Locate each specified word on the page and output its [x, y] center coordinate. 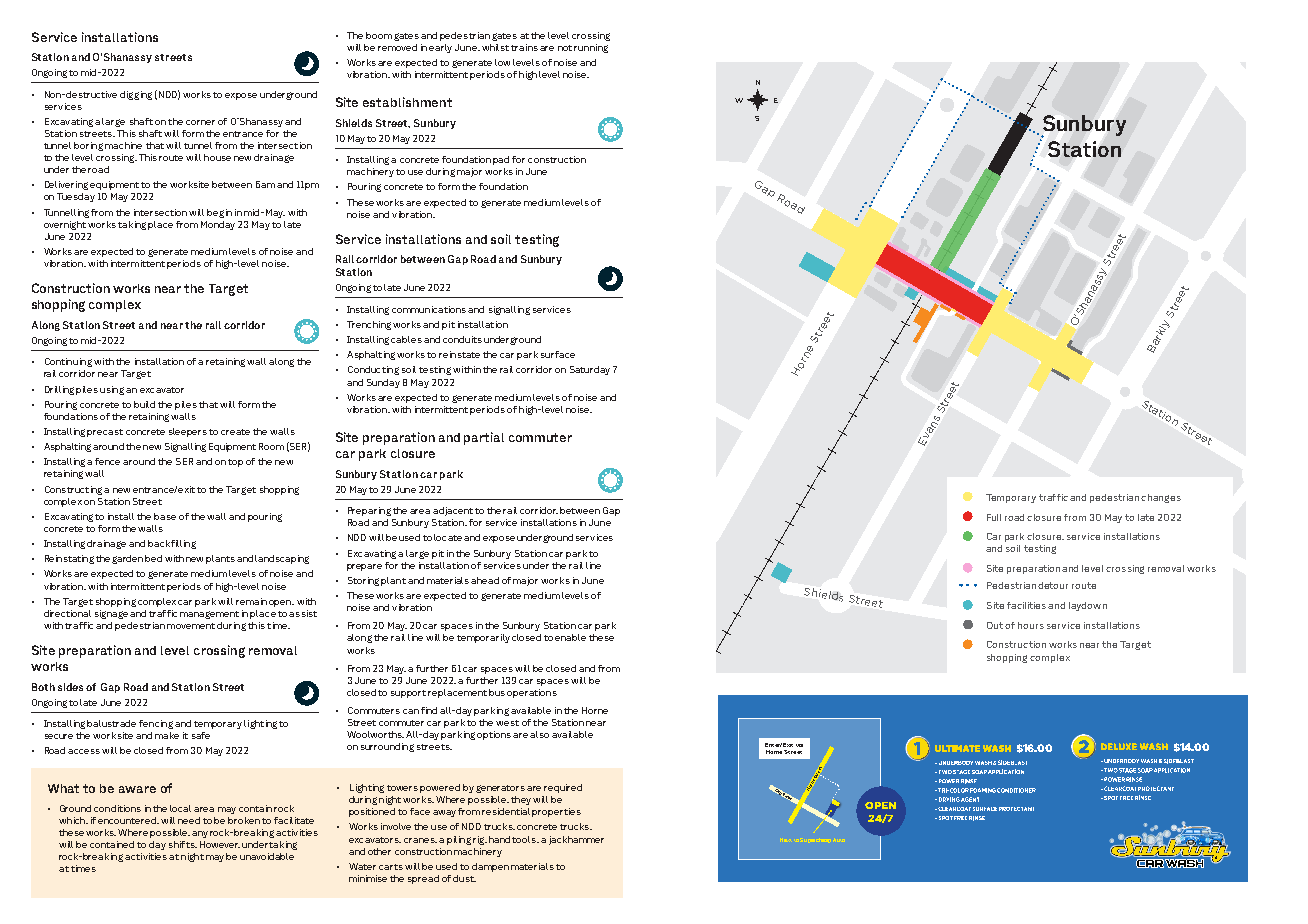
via [799, 745]
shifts [183, 844]
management [209, 615]
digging [136, 95]
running [591, 48]
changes [1161, 498]
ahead [485, 580]
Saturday [590, 370]
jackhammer [576, 840]
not [565, 48]
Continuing [68, 362]
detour [1053, 585]
